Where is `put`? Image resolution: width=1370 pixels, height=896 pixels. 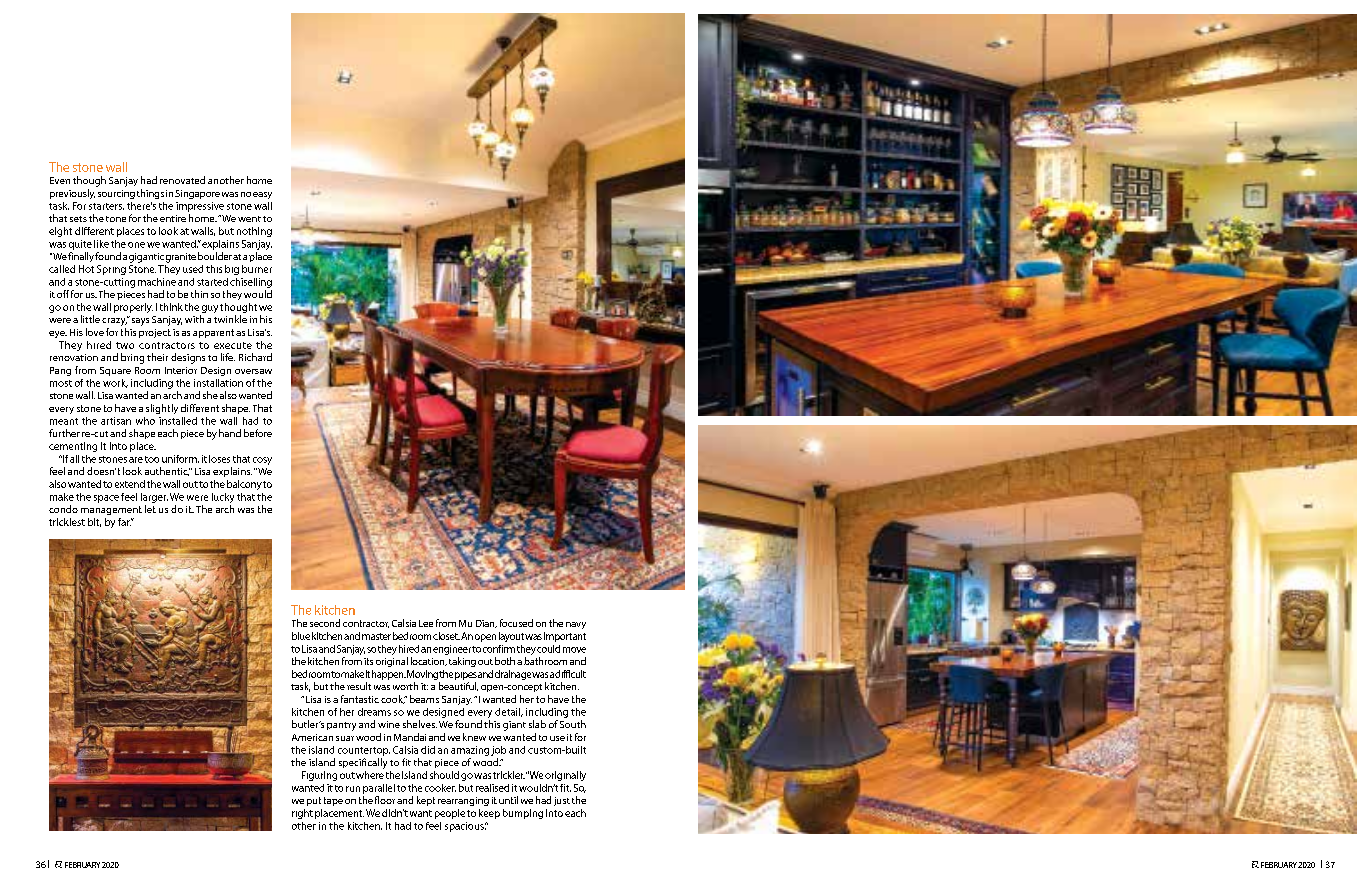 put is located at coordinates (314, 801).
